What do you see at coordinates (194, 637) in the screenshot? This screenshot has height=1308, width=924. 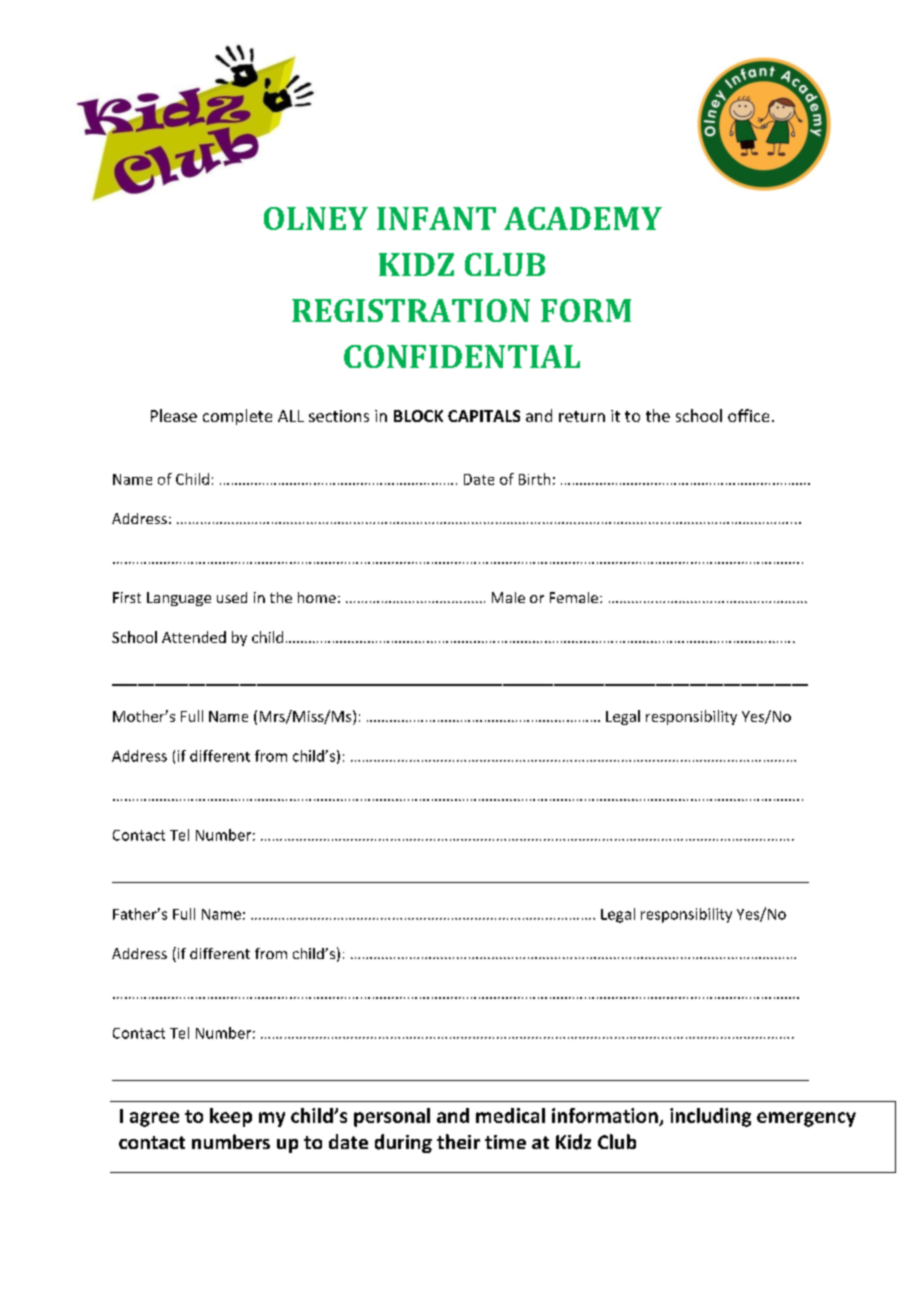 I see `Attended` at bounding box center [194, 637].
